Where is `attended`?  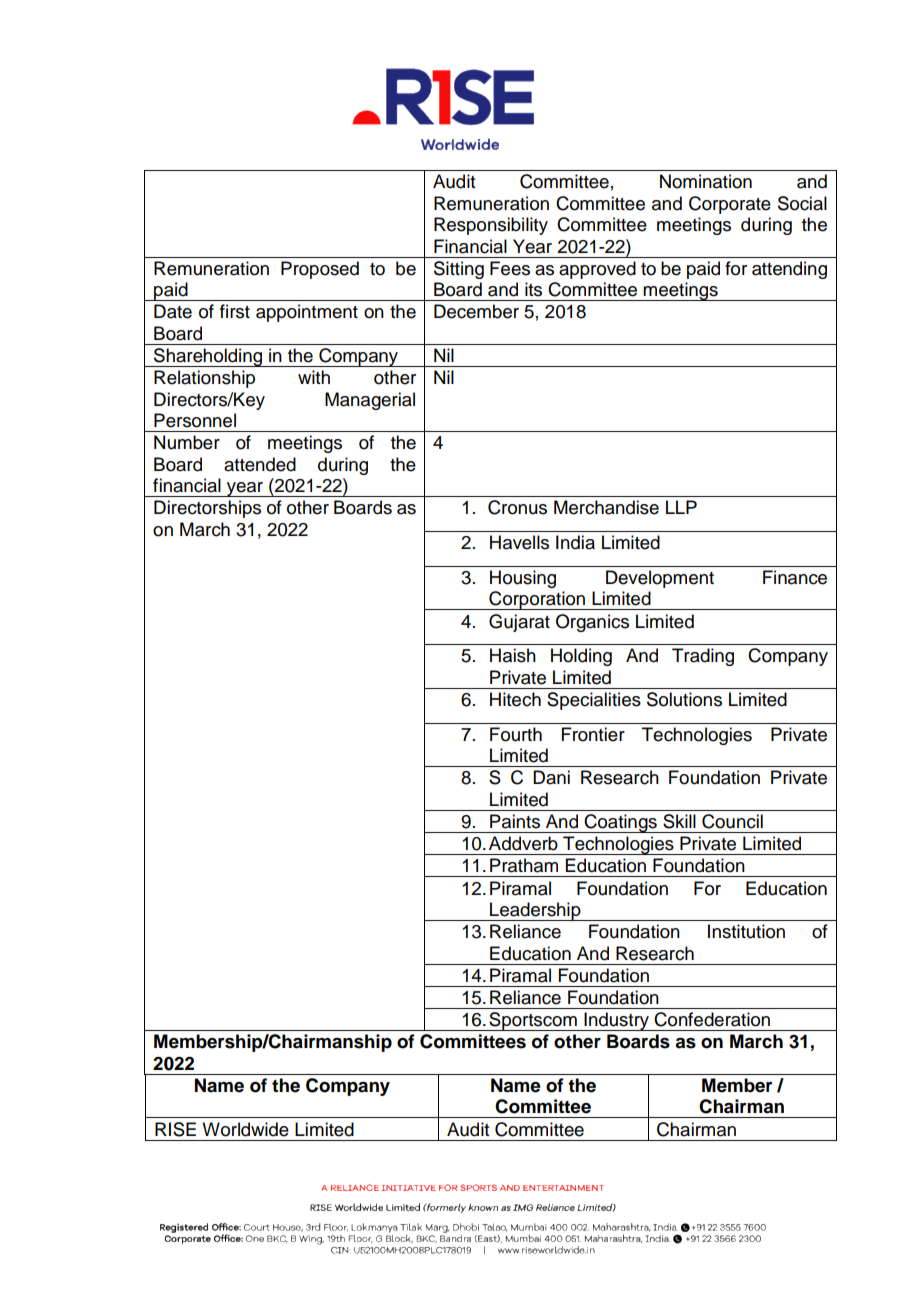 attended is located at coordinates (260, 464).
